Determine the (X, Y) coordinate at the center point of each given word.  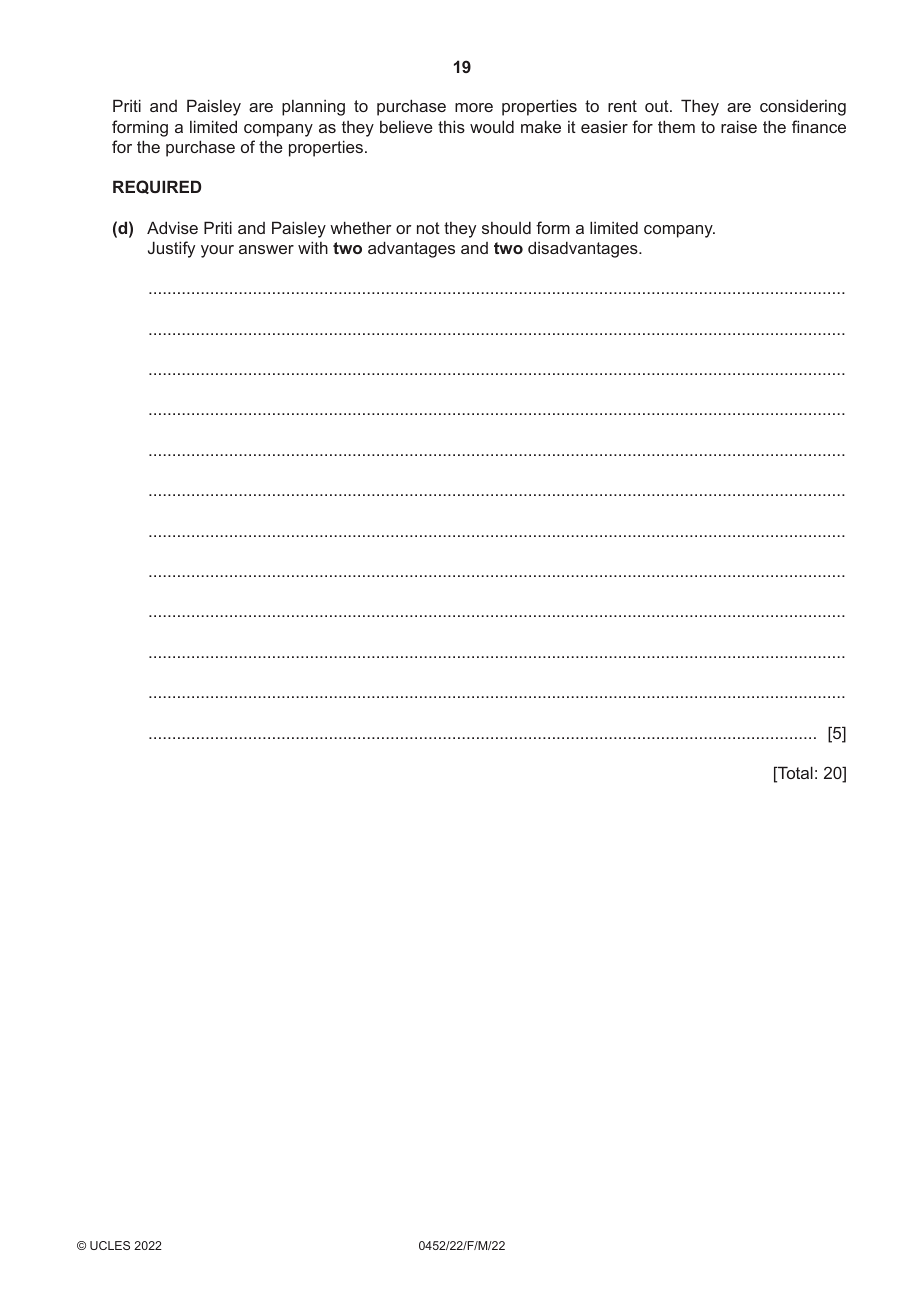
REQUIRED (157, 187)
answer (266, 249)
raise (739, 126)
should (506, 227)
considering (803, 107)
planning (313, 108)
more (474, 107)
